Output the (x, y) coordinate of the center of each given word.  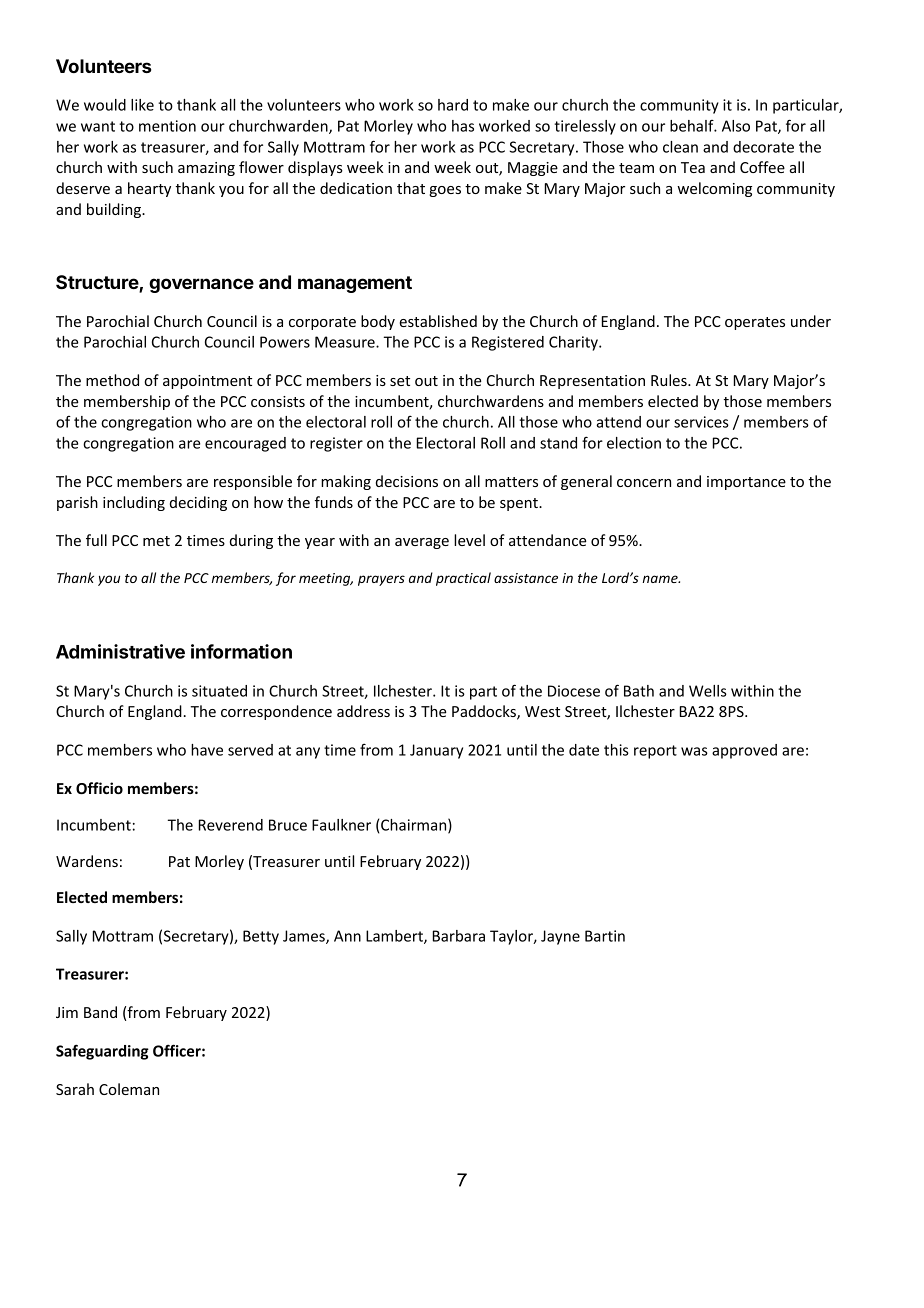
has (463, 126)
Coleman (129, 1089)
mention (167, 126)
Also (736, 126)
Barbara (459, 936)
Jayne (560, 937)
